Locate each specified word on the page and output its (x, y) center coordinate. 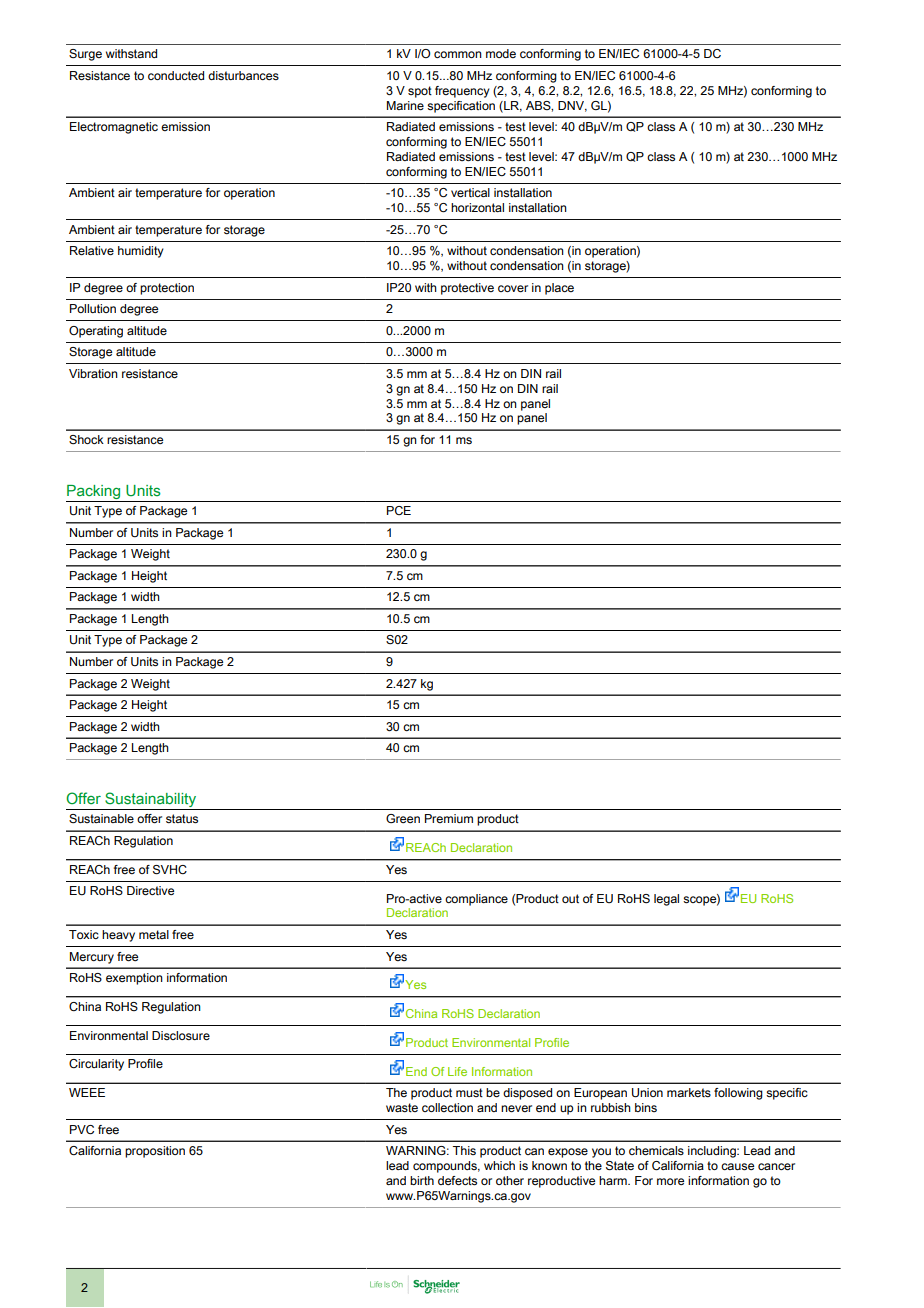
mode (501, 53)
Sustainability (151, 801)
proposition (155, 1152)
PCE (399, 510)
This (464, 1150)
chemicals (656, 1150)
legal (666, 900)
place (559, 289)
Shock (86, 439)
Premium (449, 818)
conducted (176, 75)
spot (420, 92)
